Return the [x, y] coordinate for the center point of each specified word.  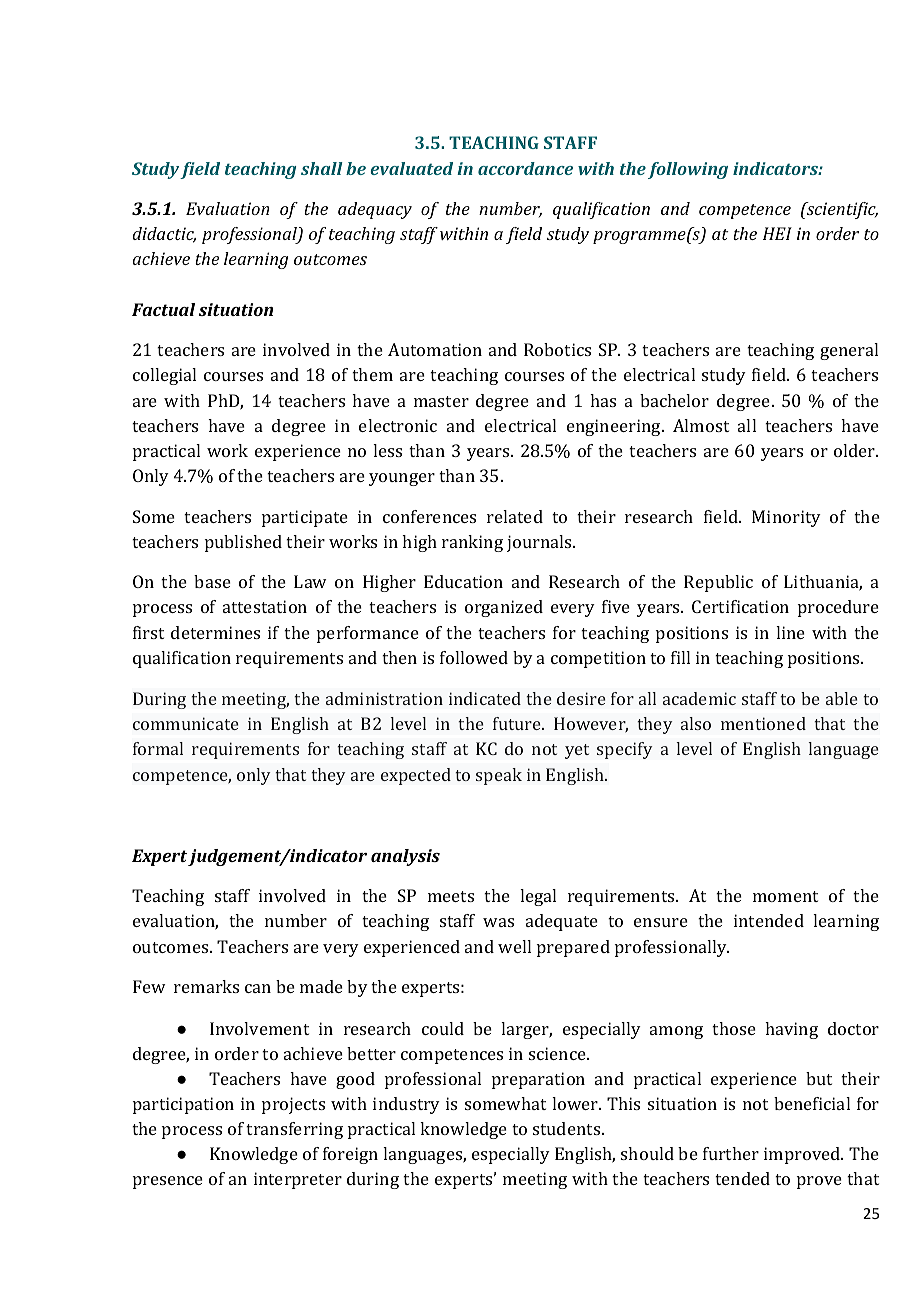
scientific [841, 210]
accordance [525, 168]
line [790, 632]
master [441, 401]
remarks [206, 986]
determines [215, 632]
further [731, 1153]
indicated [485, 698]
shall [322, 168]
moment [785, 896]
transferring [294, 1130]
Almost [701, 425]
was [498, 922]
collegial [164, 376]
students [568, 1128]
